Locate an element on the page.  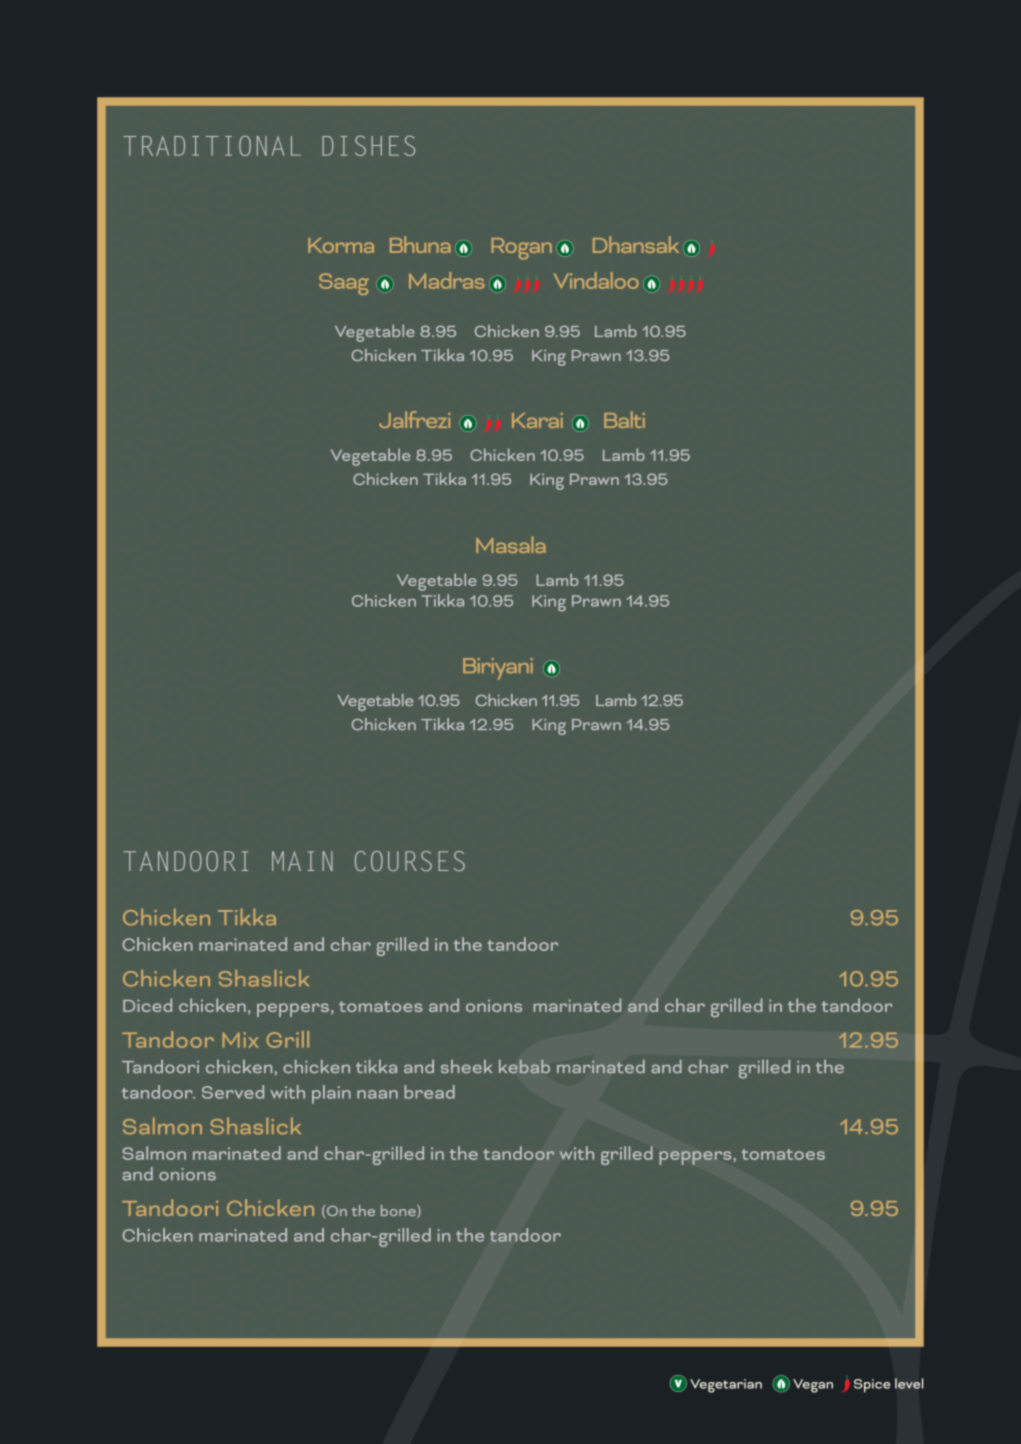
Masala is located at coordinates (511, 544).
